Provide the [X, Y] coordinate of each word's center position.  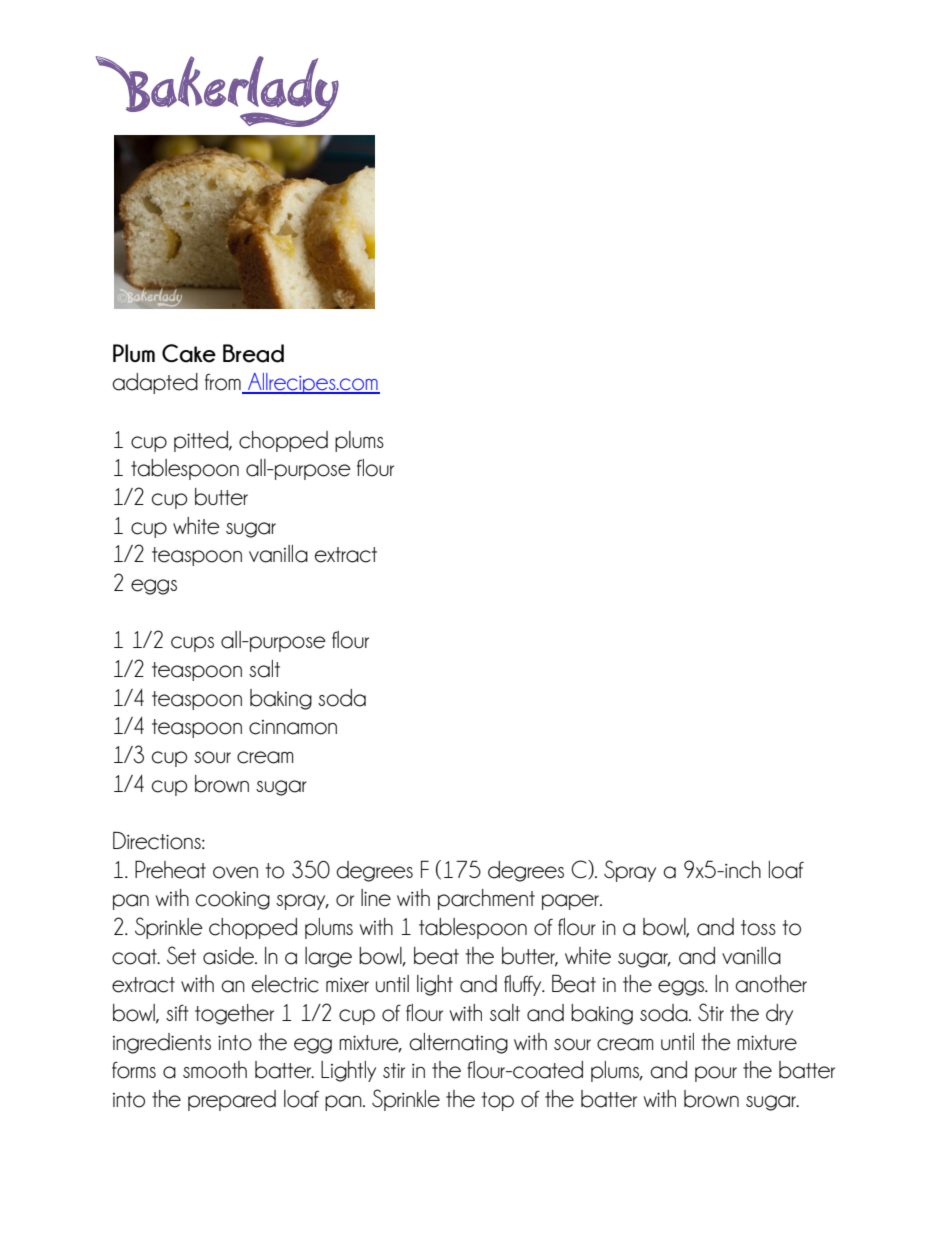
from [224, 383]
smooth [215, 1070]
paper [572, 902]
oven [235, 872]
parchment [486, 899]
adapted [155, 383]
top [498, 1101]
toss [758, 928]
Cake [189, 353]
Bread [253, 353]
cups [192, 644]
